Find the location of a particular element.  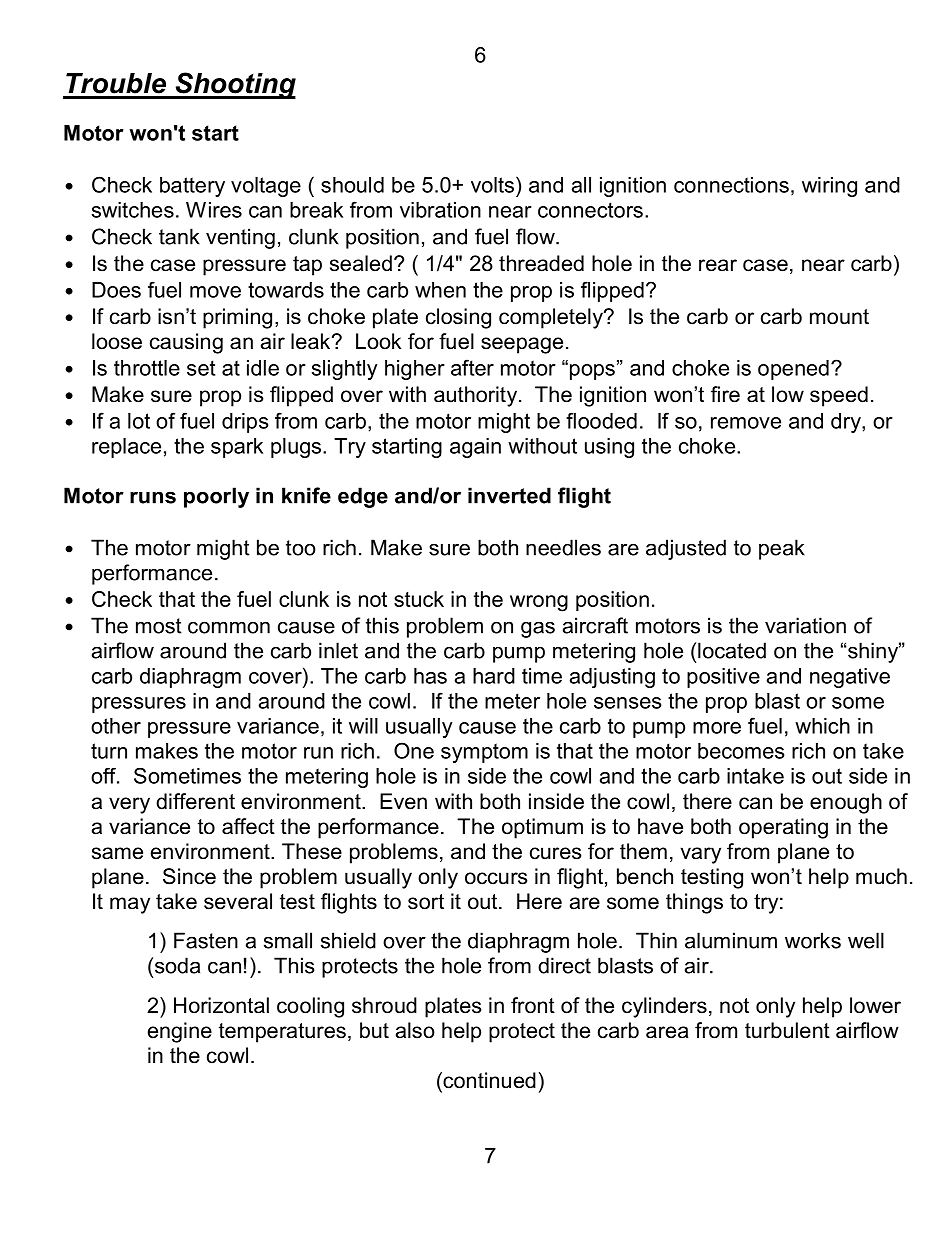

seepage is located at coordinates (522, 345).
